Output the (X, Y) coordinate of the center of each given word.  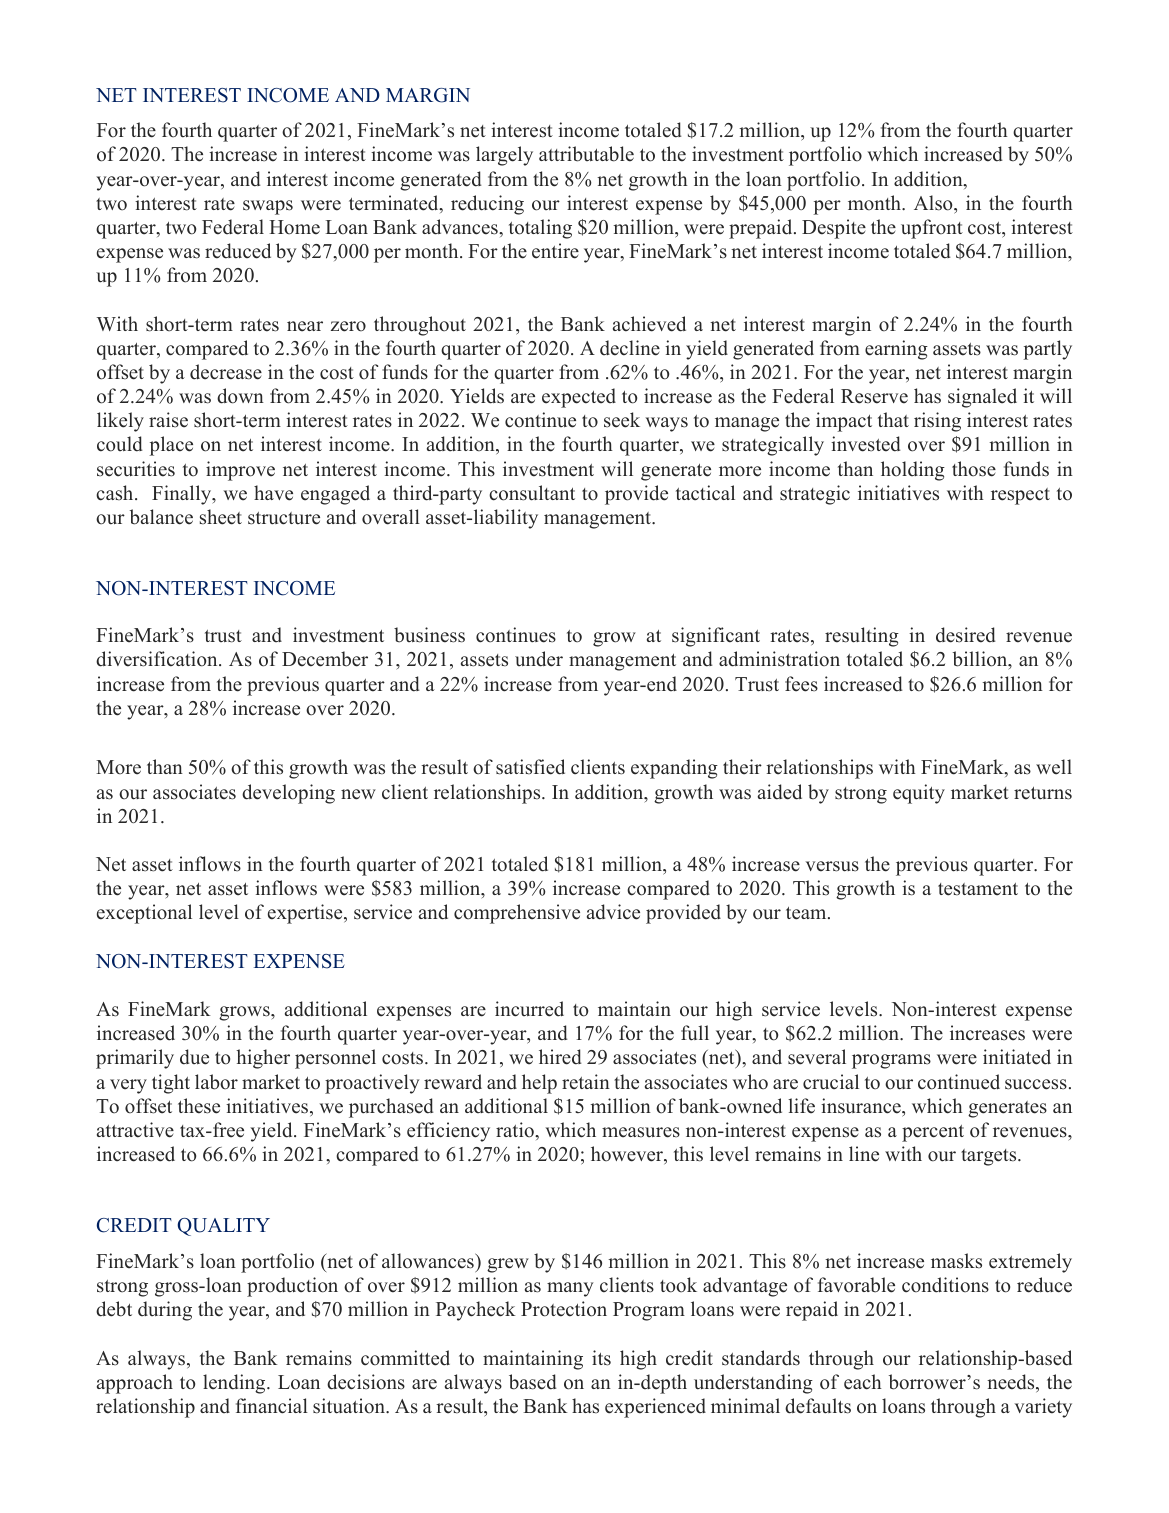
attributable (586, 154)
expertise (306, 914)
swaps (268, 207)
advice (613, 912)
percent (933, 1133)
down (240, 396)
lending (235, 1384)
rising (937, 422)
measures (641, 1132)
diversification (158, 659)
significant (716, 637)
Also (934, 203)
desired (966, 635)
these (199, 1106)
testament (978, 889)
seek (622, 420)
